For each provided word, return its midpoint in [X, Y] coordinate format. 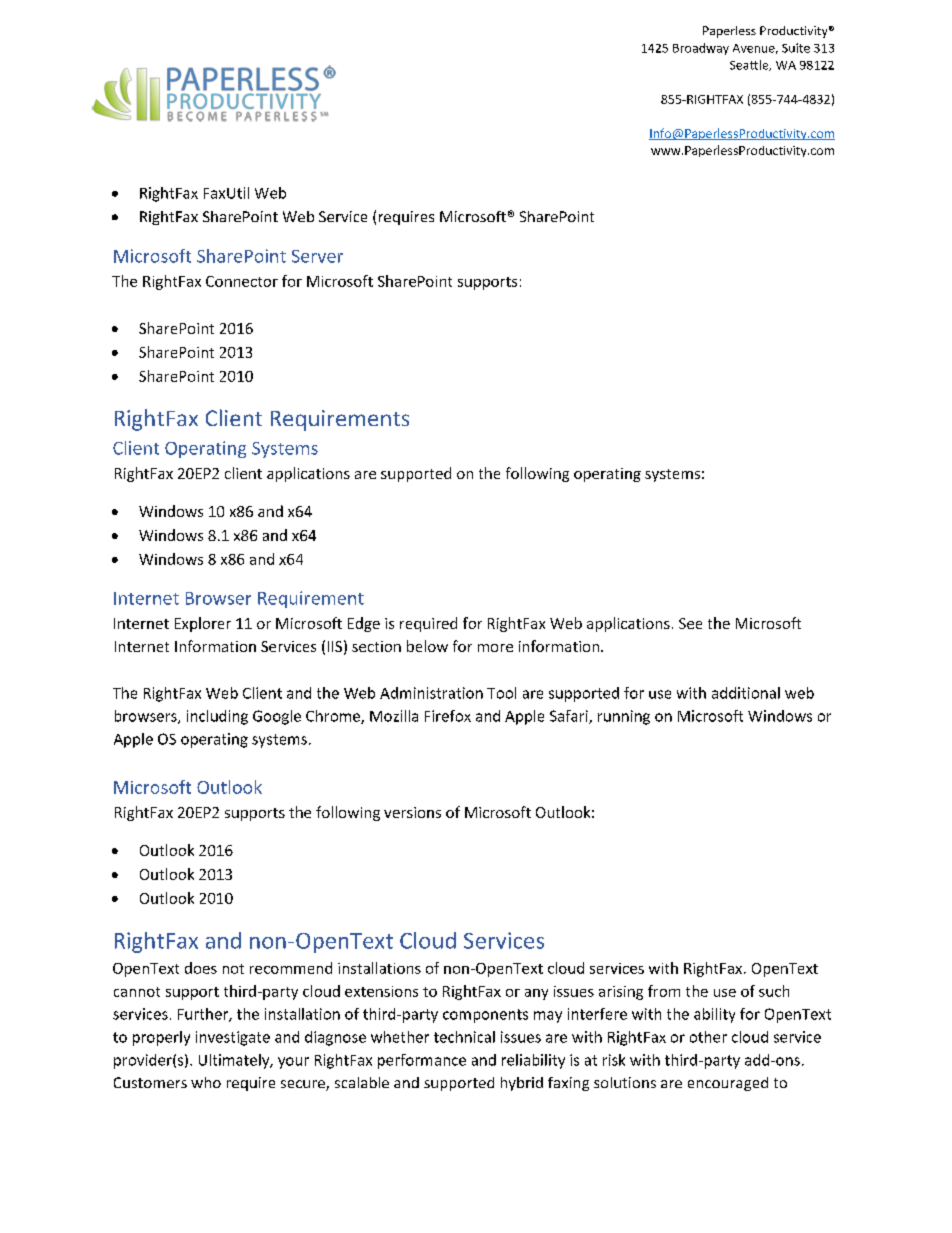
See [690, 623]
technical [464, 1037]
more [495, 648]
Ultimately [235, 1061]
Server [317, 256]
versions [412, 812]
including [217, 717]
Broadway [701, 49]
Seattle [750, 65]
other [708, 1037]
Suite [796, 48]
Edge [364, 624]
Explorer [203, 624]
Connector [242, 281]
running [624, 717]
